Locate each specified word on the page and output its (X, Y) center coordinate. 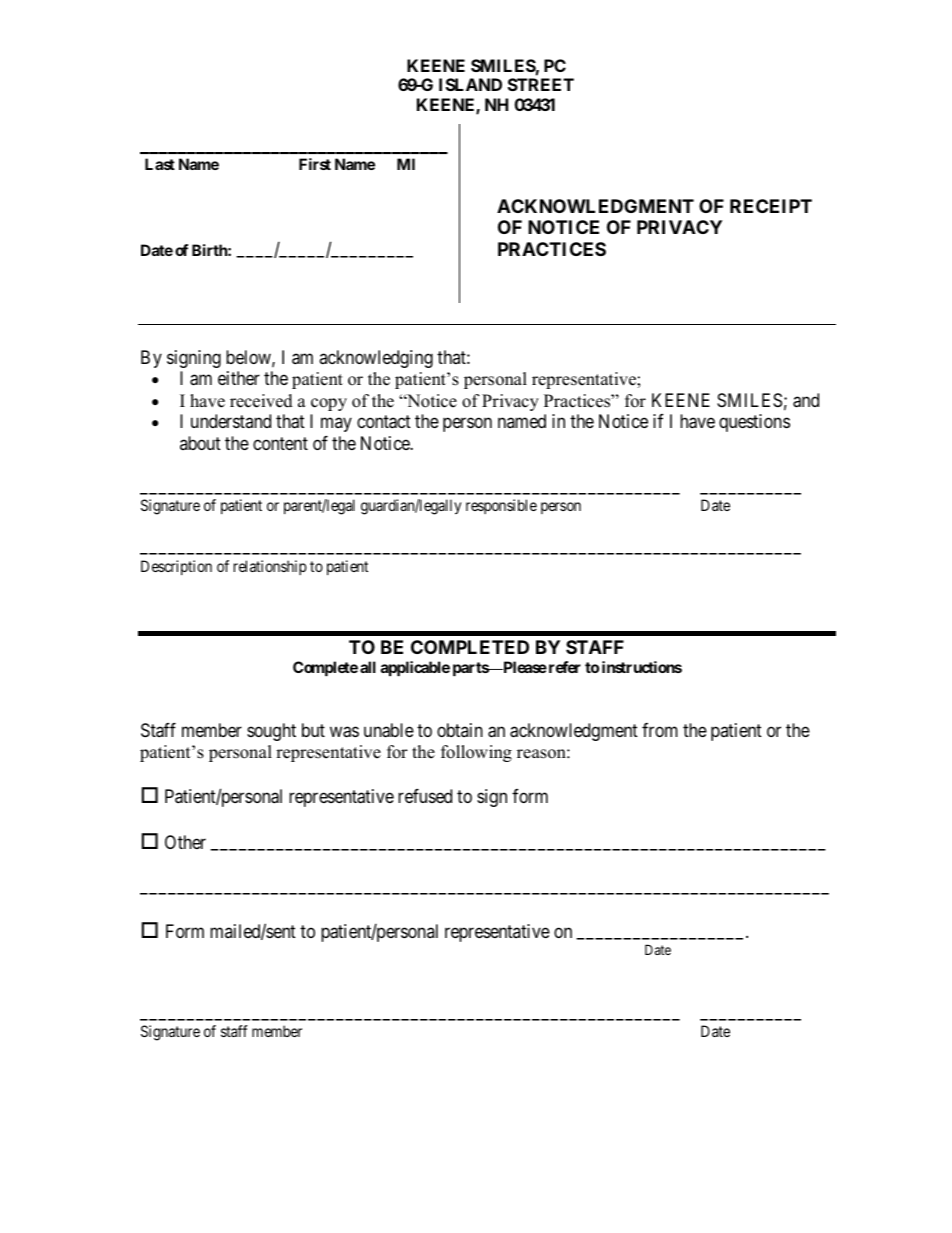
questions (754, 423)
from (660, 730)
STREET (541, 84)
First (315, 164)
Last (160, 164)
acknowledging (376, 359)
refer (563, 667)
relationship (270, 567)
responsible (501, 506)
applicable (415, 668)
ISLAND (470, 84)
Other (185, 842)
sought (271, 732)
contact (384, 422)
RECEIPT (771, 206)
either (239, 378)
